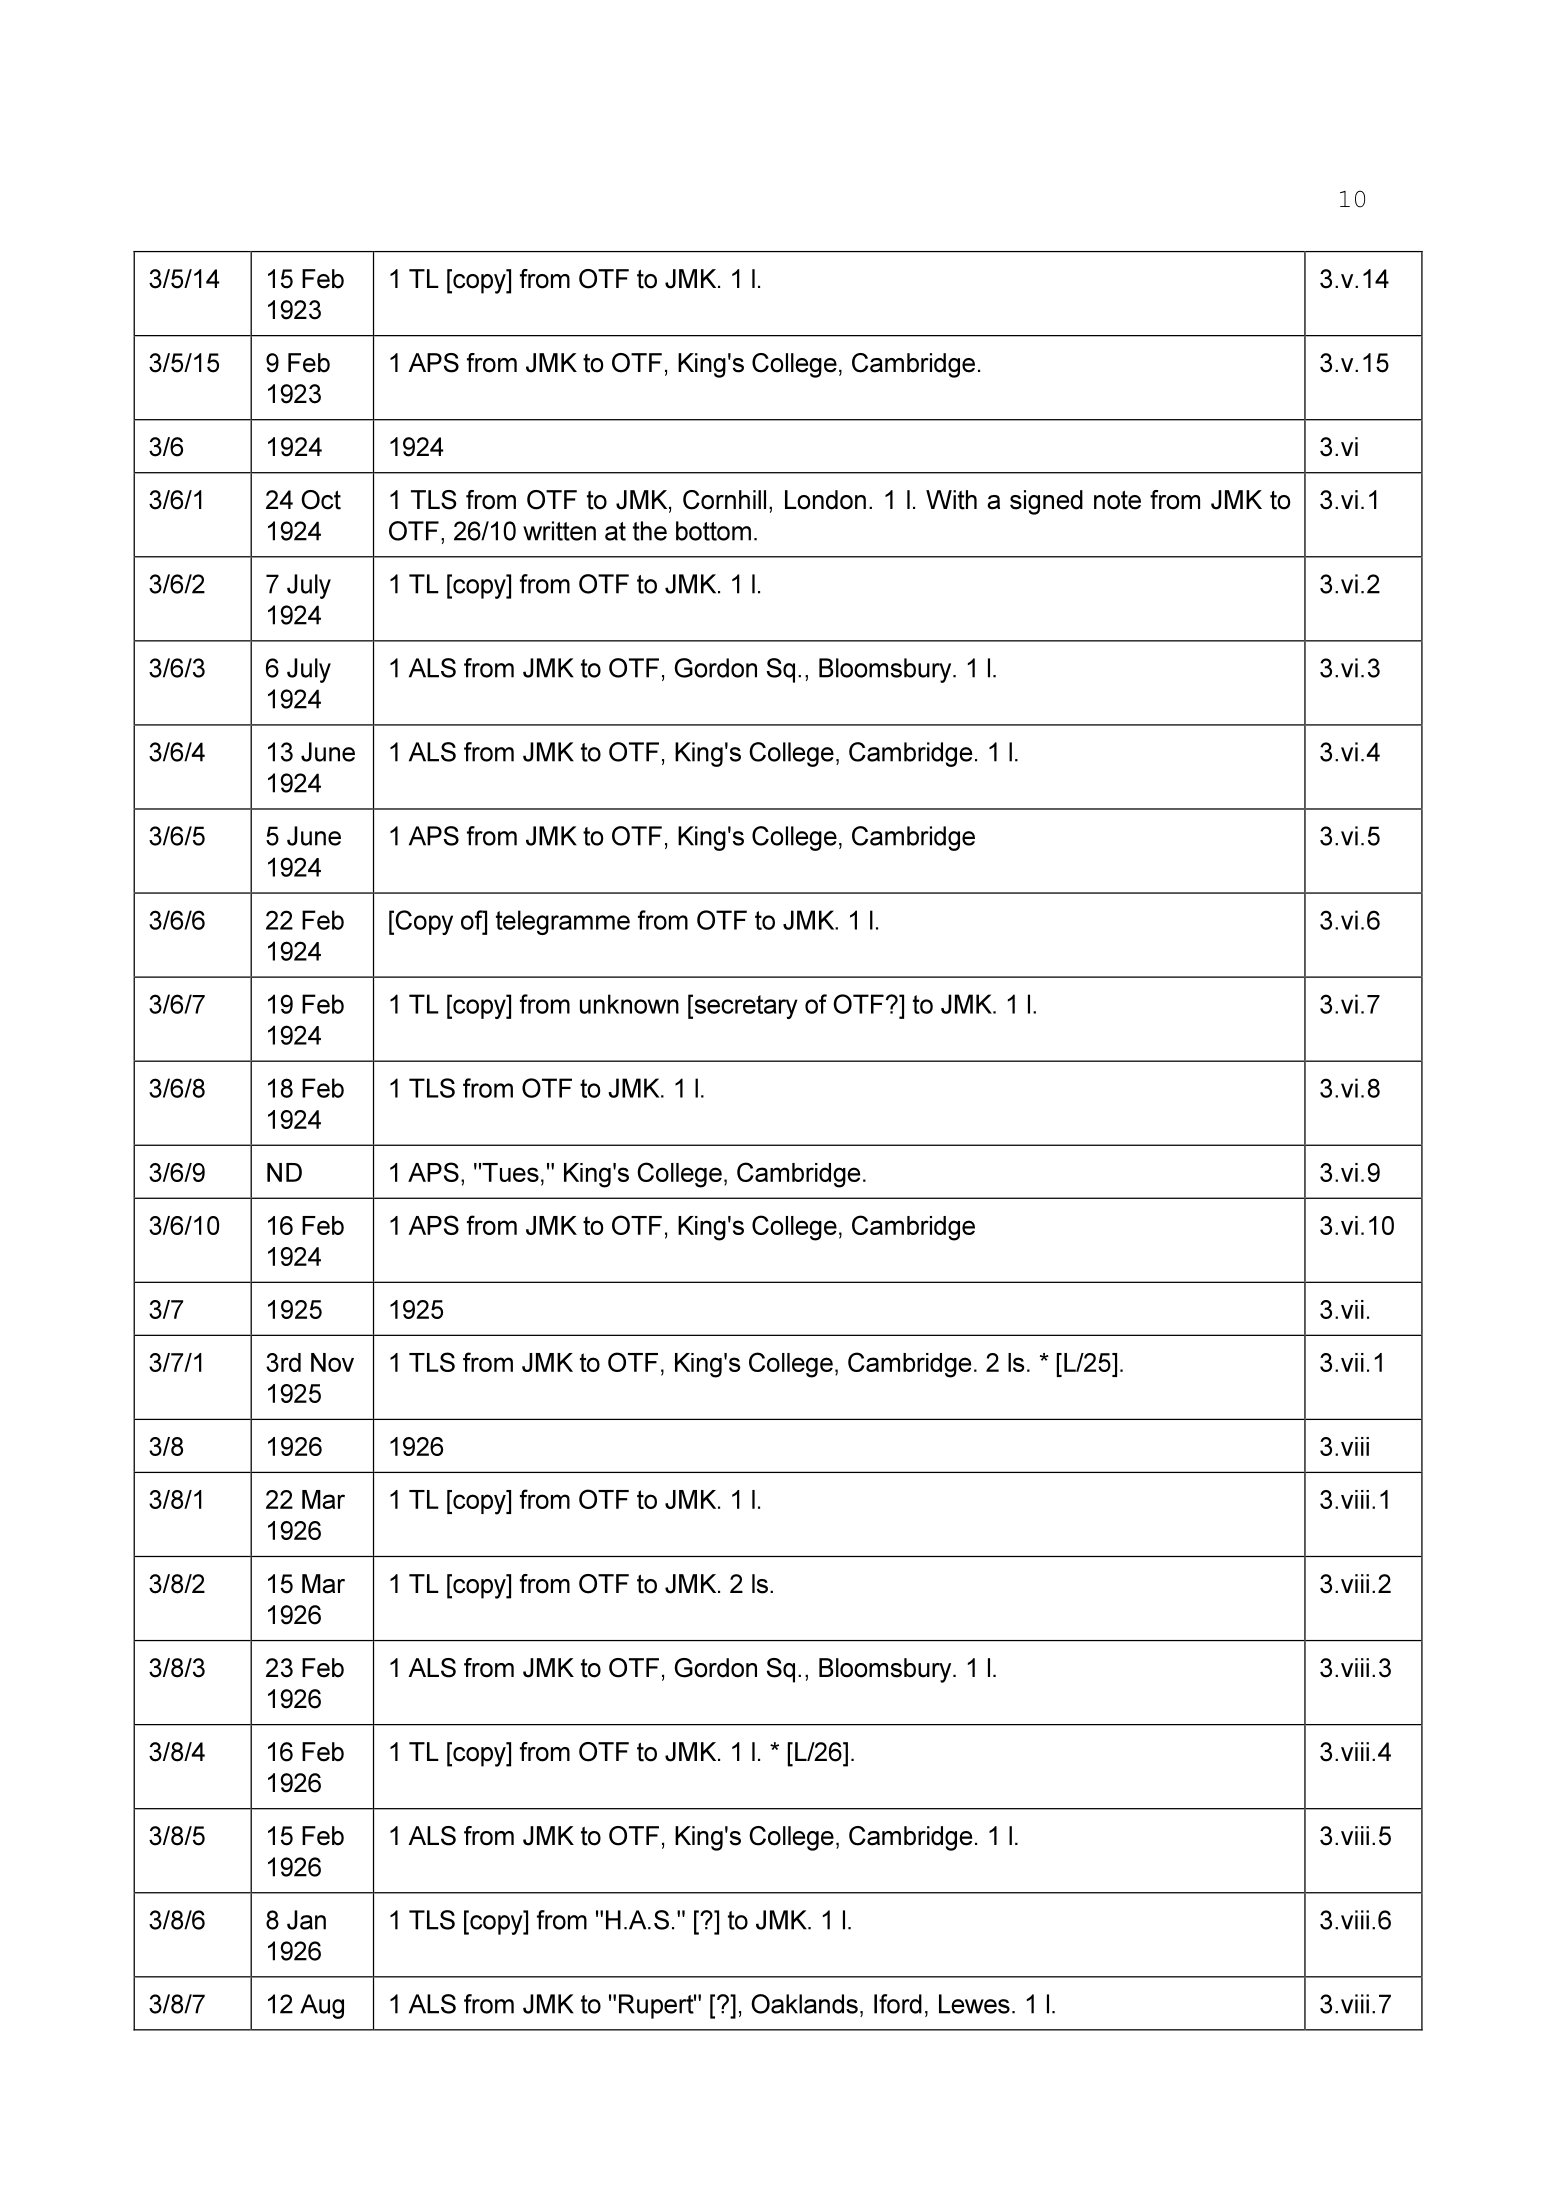 This document has height=2201, width=1555. Describe the element at coordinates (951, 500) in the document. I see `With` at that location.
